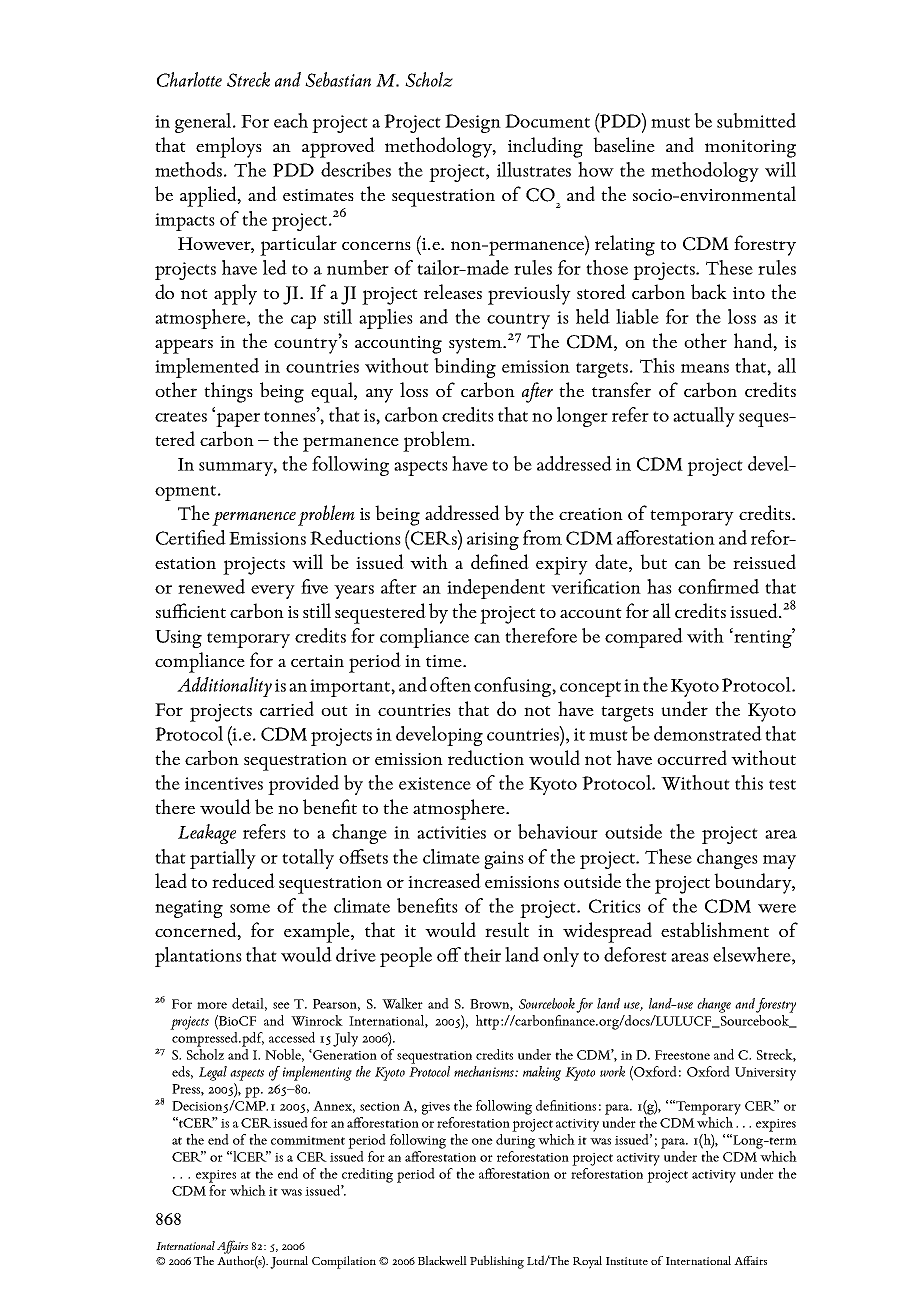  What do you see at coordinates (450, 684) in the screenshot?
I see `often` at bounding box center [450, 684].
